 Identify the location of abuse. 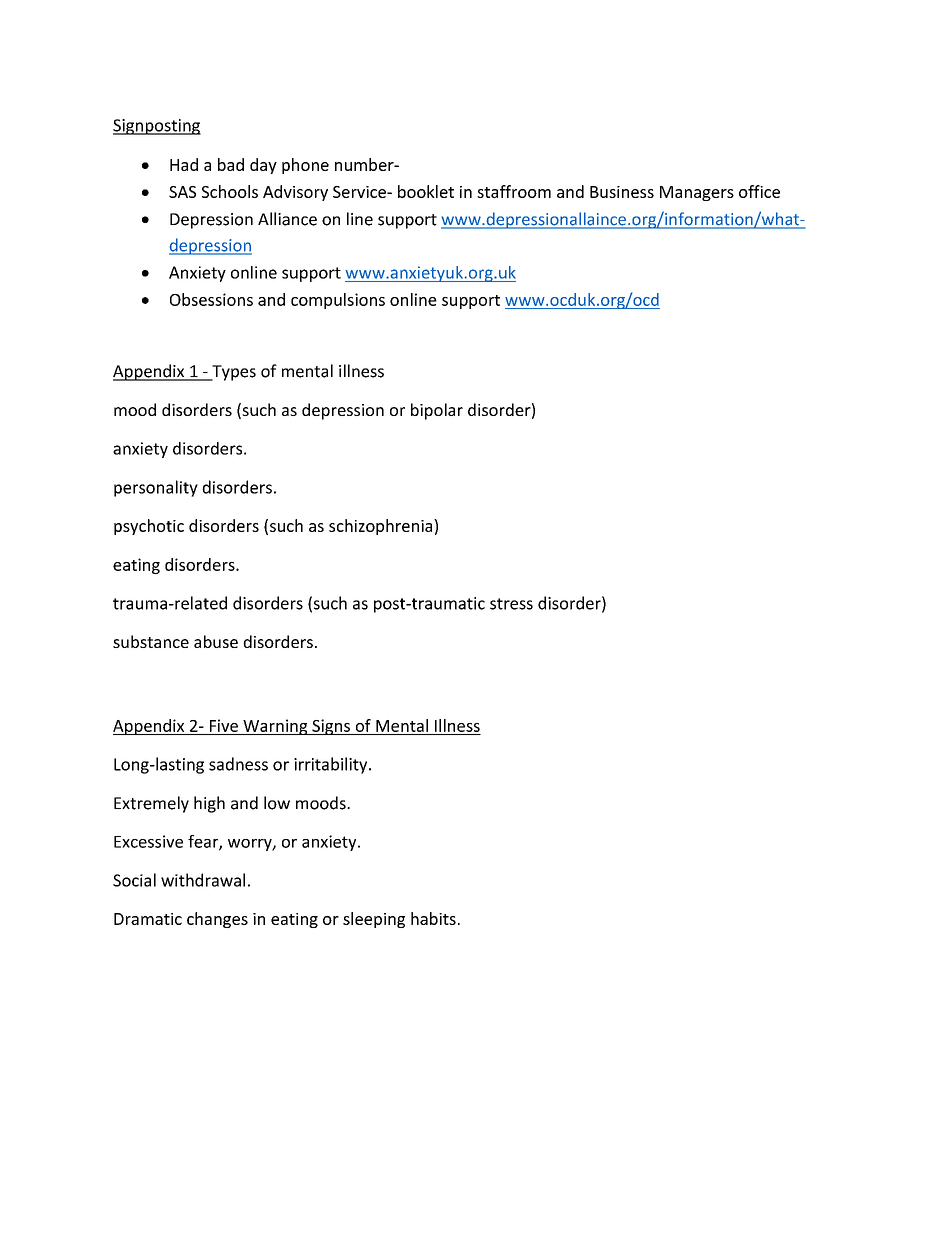
(216, 641).
